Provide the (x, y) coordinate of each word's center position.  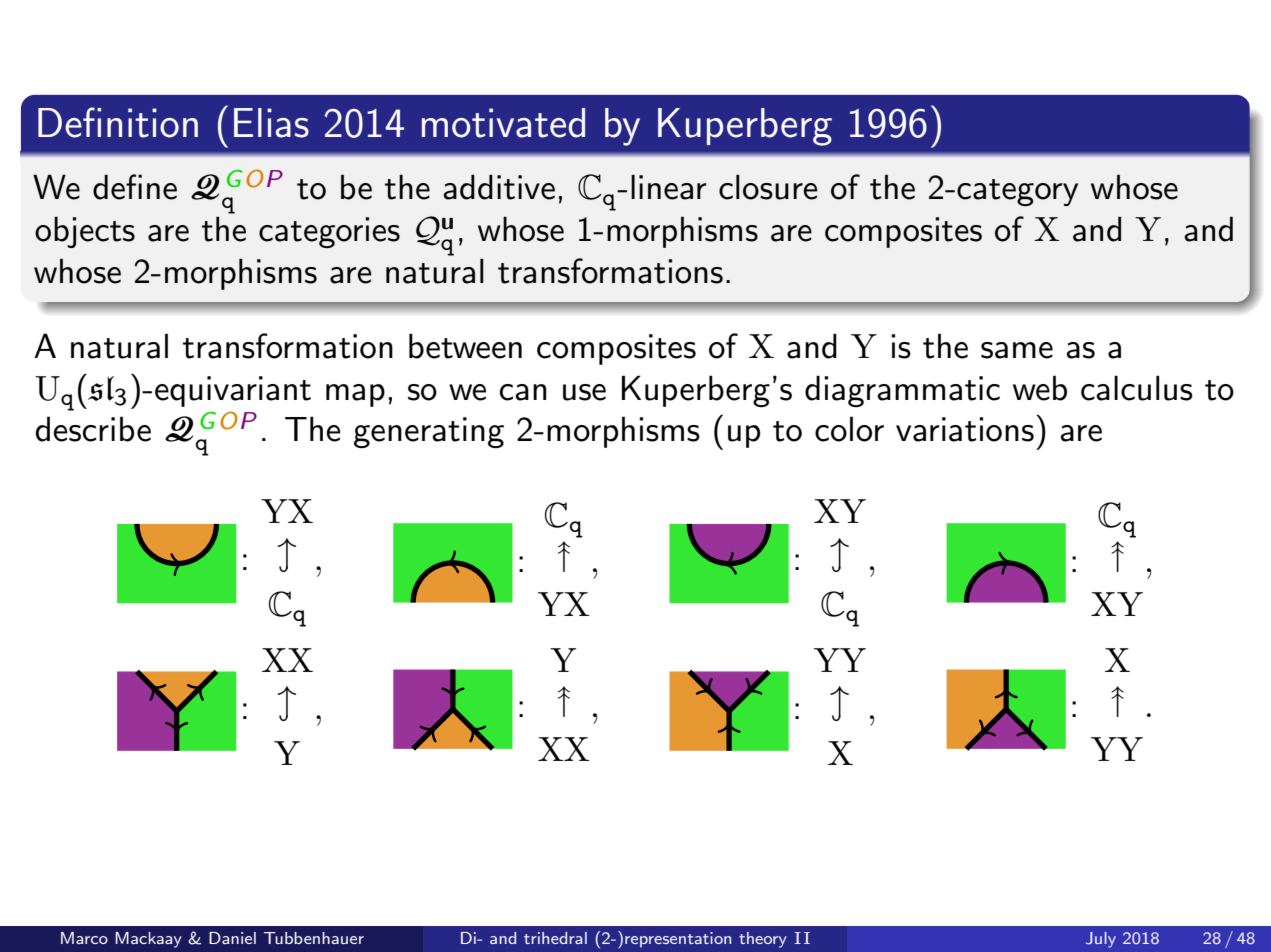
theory (763, 940)
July (1101, 940)
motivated (503, 123)
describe (93, 429)
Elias (271, 123)
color (849, 429)
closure (768, 187)
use (584, 392)
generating (429, 432)
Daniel (232, 938)
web (1040, 388)
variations (965, 429)
